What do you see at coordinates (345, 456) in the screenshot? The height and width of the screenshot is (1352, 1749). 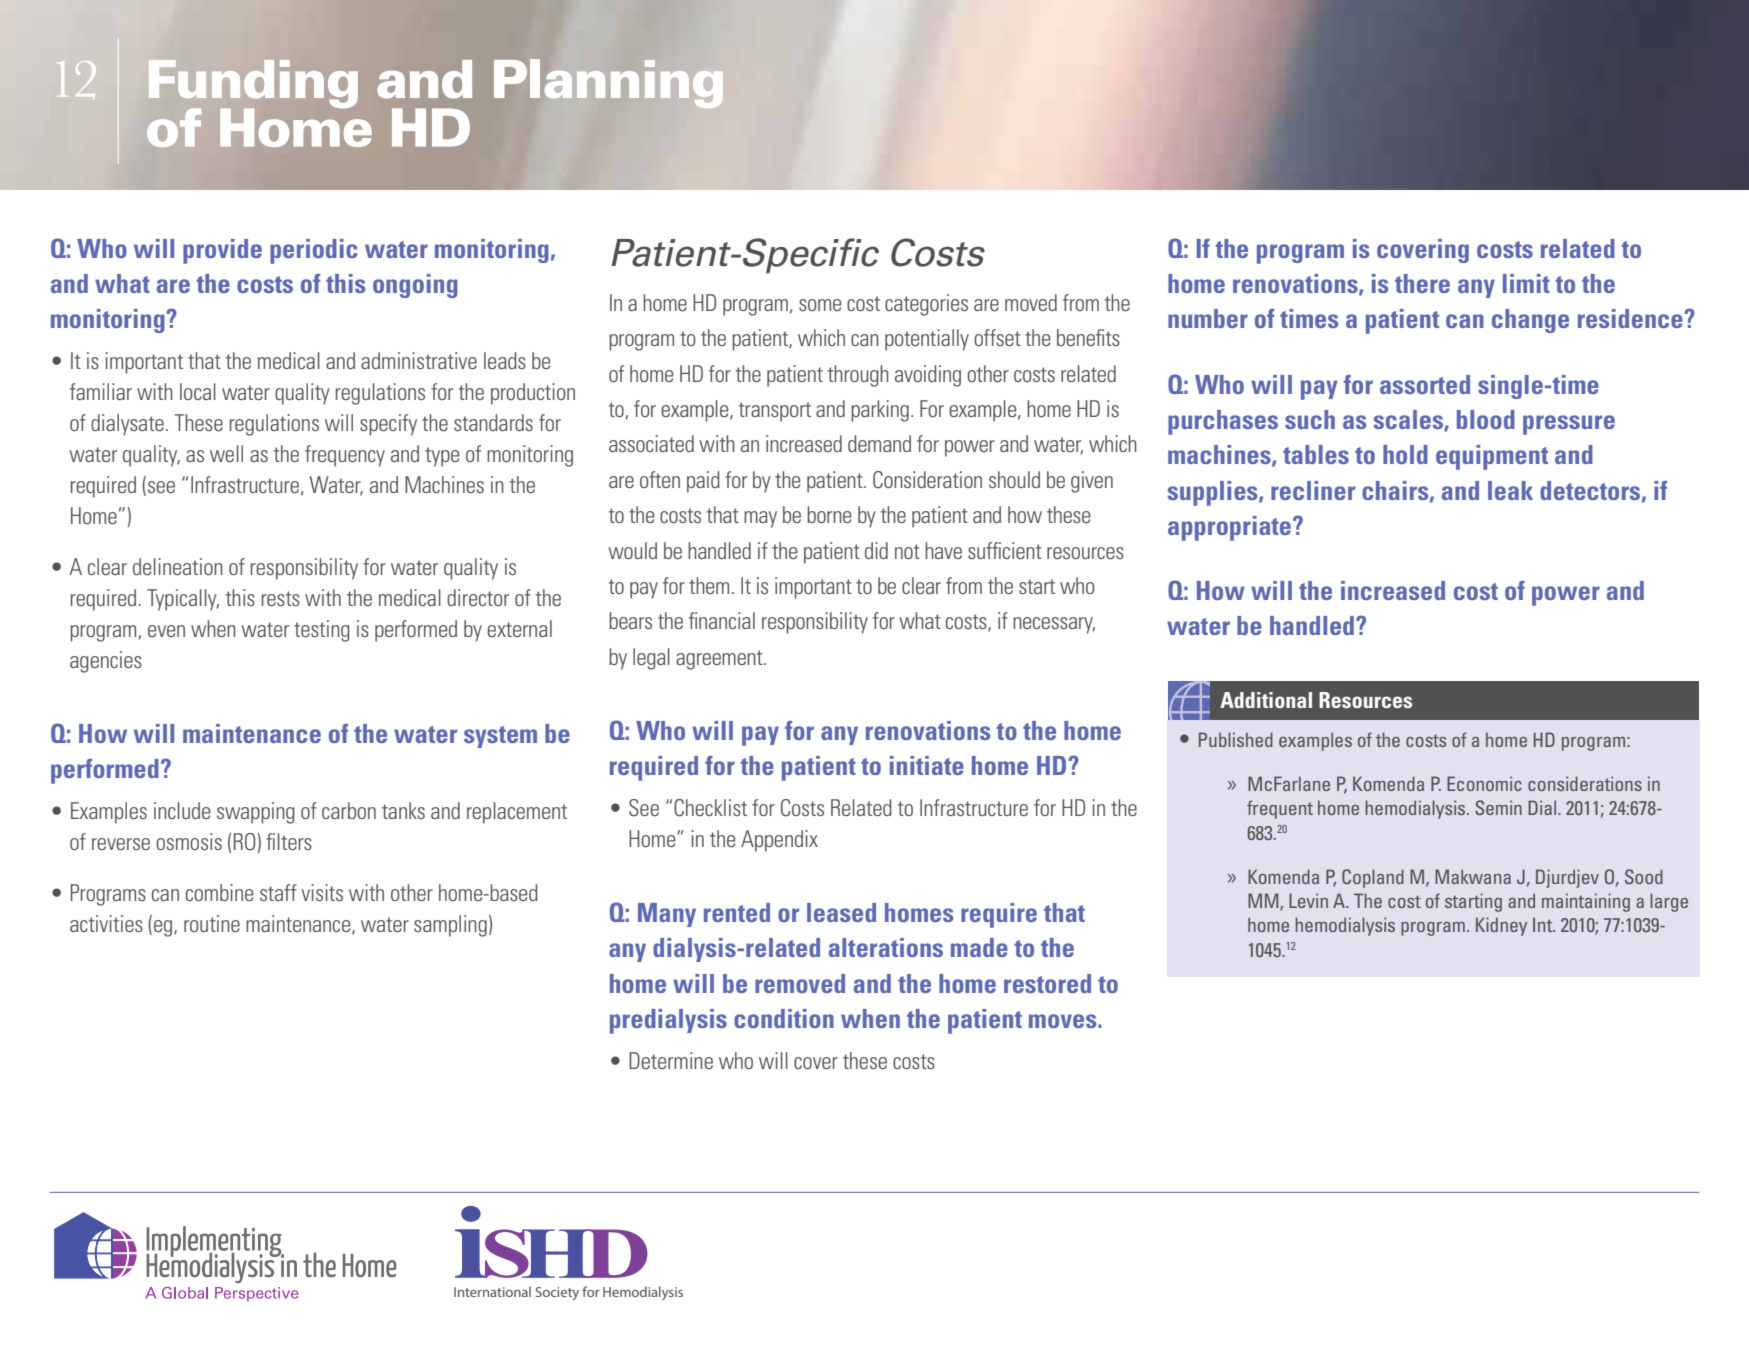 I see `frequency` at bounding box center [345, 456].
